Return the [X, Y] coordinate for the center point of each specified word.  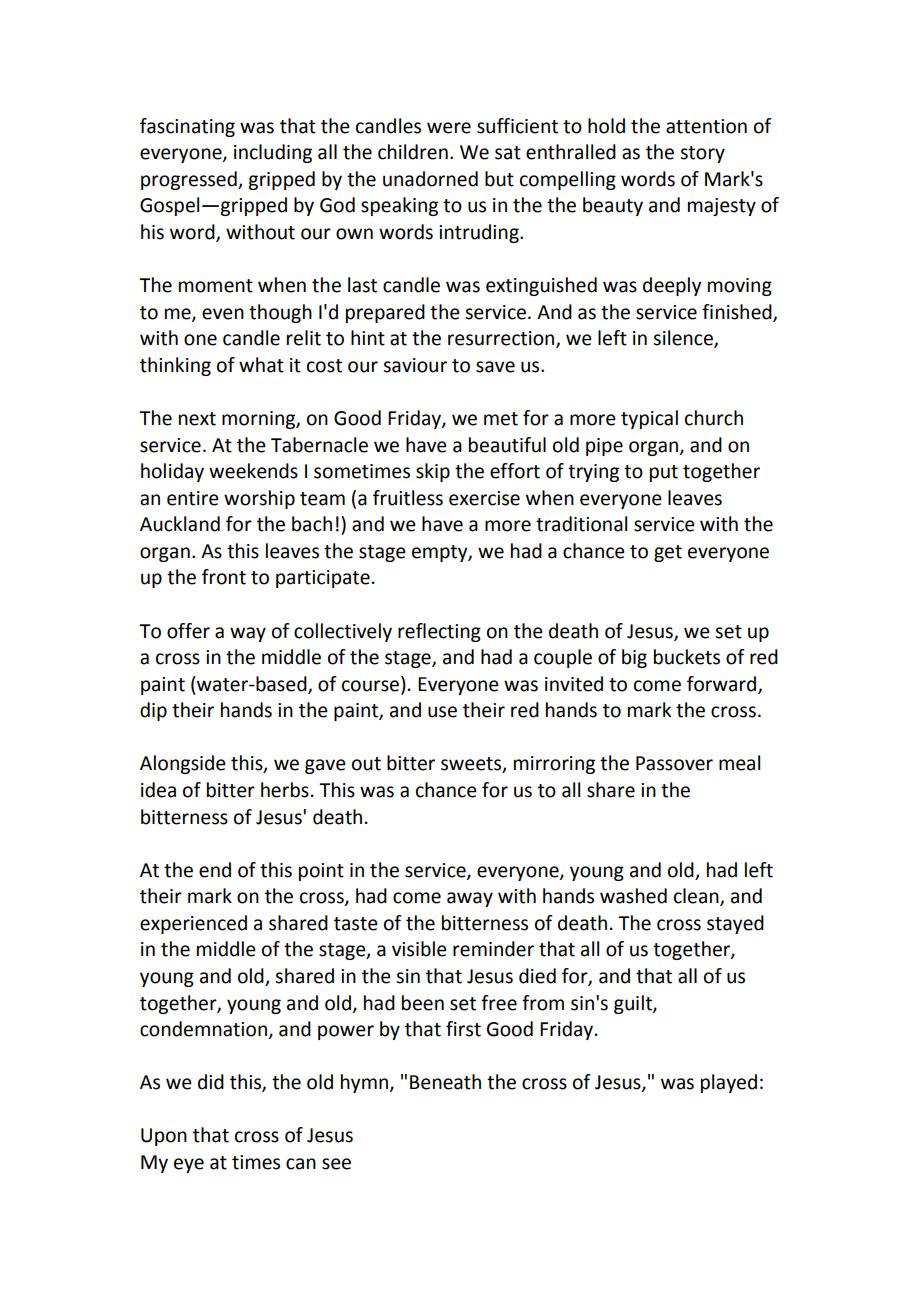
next [197, 419]
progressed [190, 180]
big [634, 658]
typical [649, 419]
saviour [415, 365]
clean [697, 897]
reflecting [439, 632]
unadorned [430, 179]
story [702, 154]
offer [188, 631]
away [470, 899]
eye [189, 1165]
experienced [193, 924]
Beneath [445, 1082]
